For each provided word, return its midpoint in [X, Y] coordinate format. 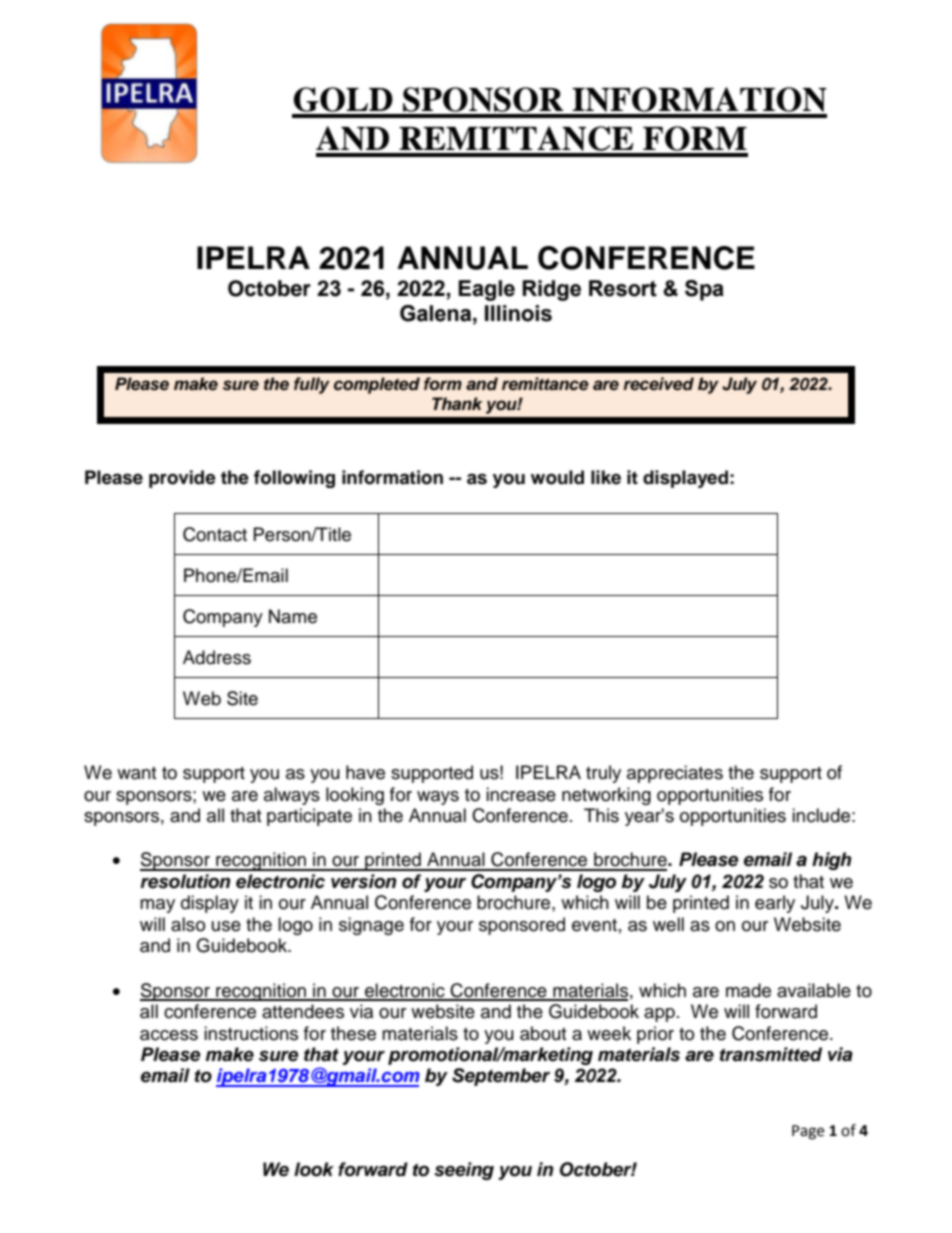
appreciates [675, 774]
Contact [215, 534]
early [775, 904]
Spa [704, 290]
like [606, 477]
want [136, 773]
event [594, 925]
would [557, 477]
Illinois [518, 313]
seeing [464, 1171]
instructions [251, 1033]
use [226, 926]
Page [808, 1132]
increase [521, 794]
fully [312, 385]
